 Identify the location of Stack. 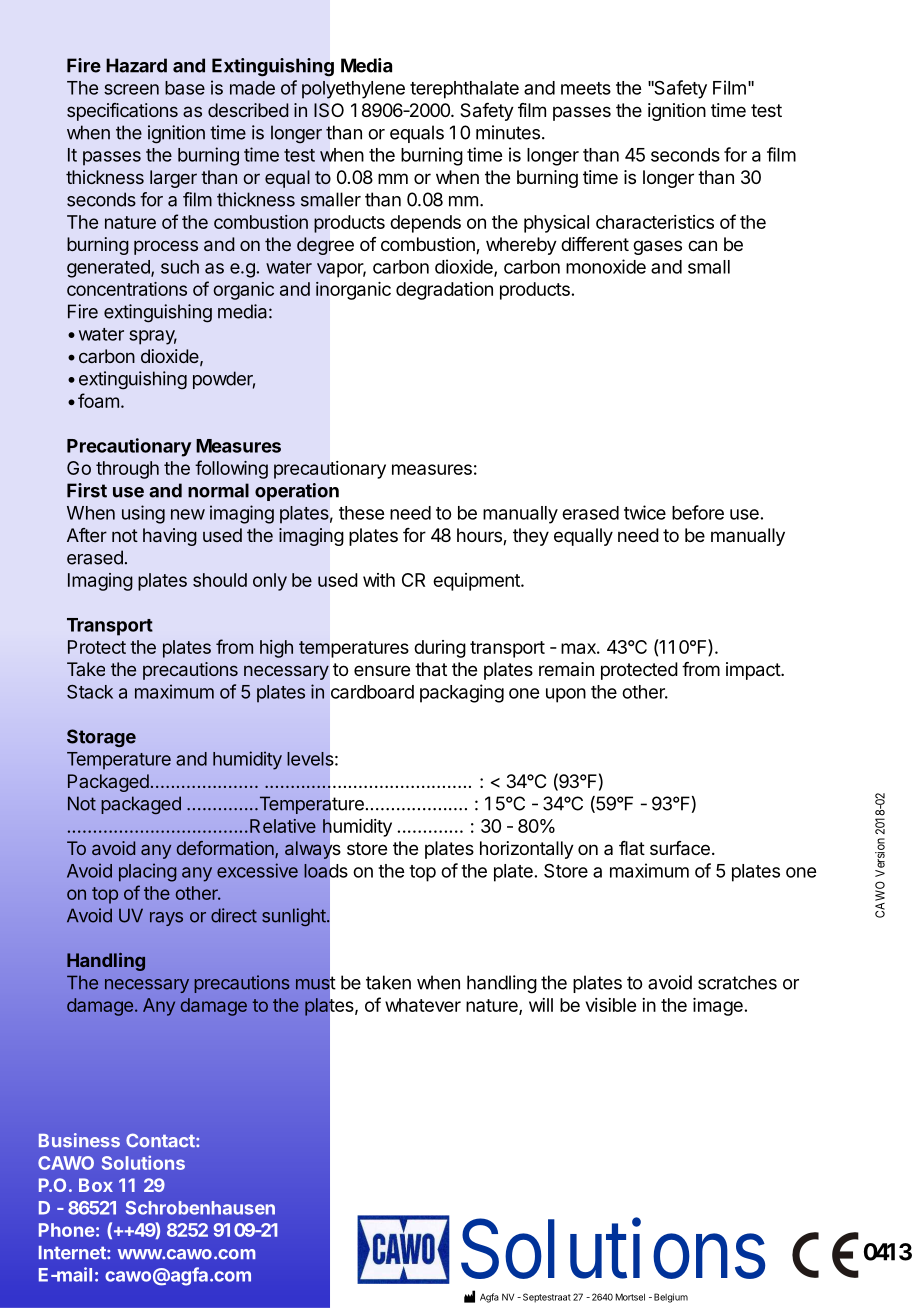
(90, 692).
